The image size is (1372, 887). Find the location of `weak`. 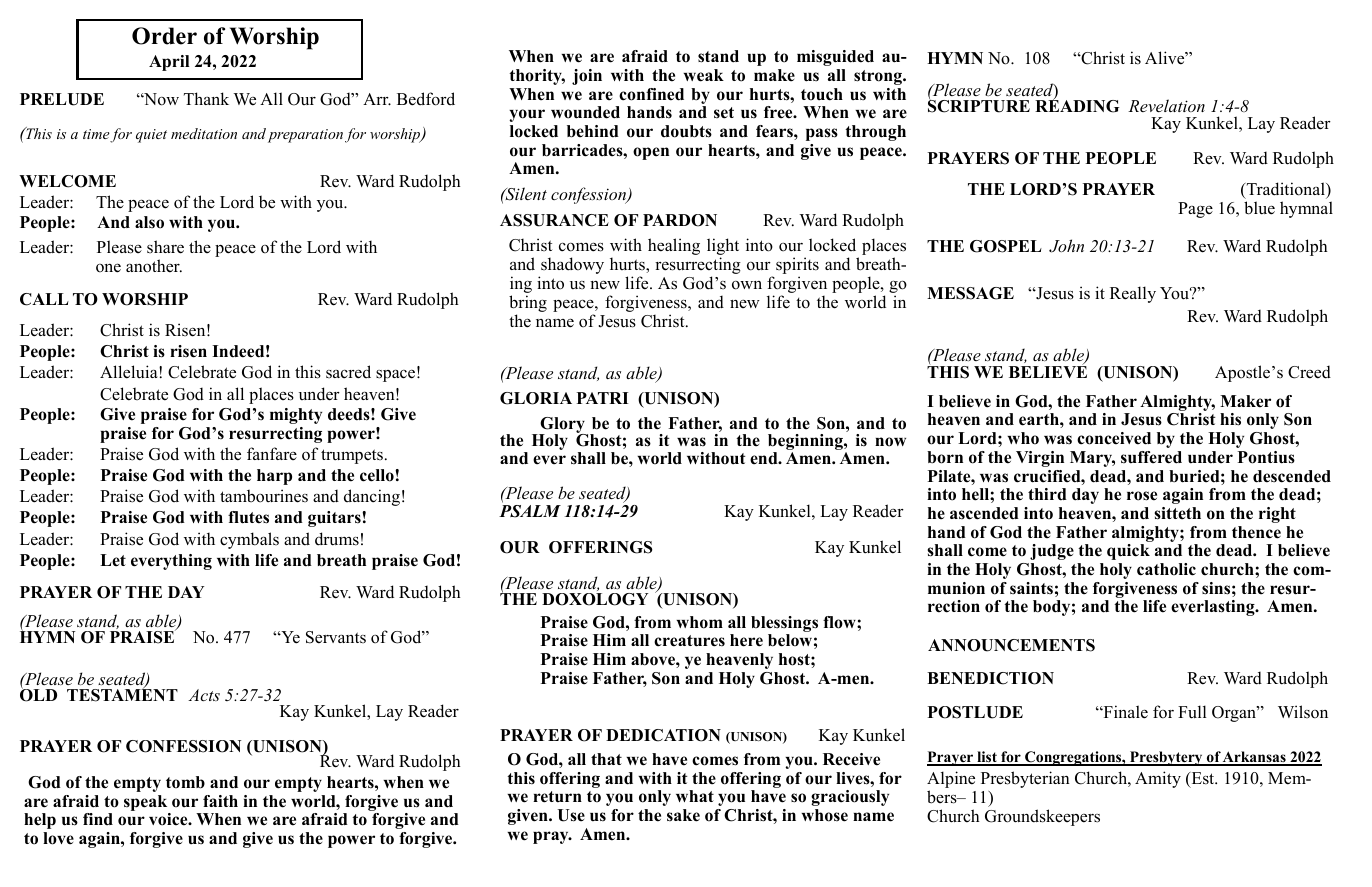

weak is located at coordinates (703, 75).
